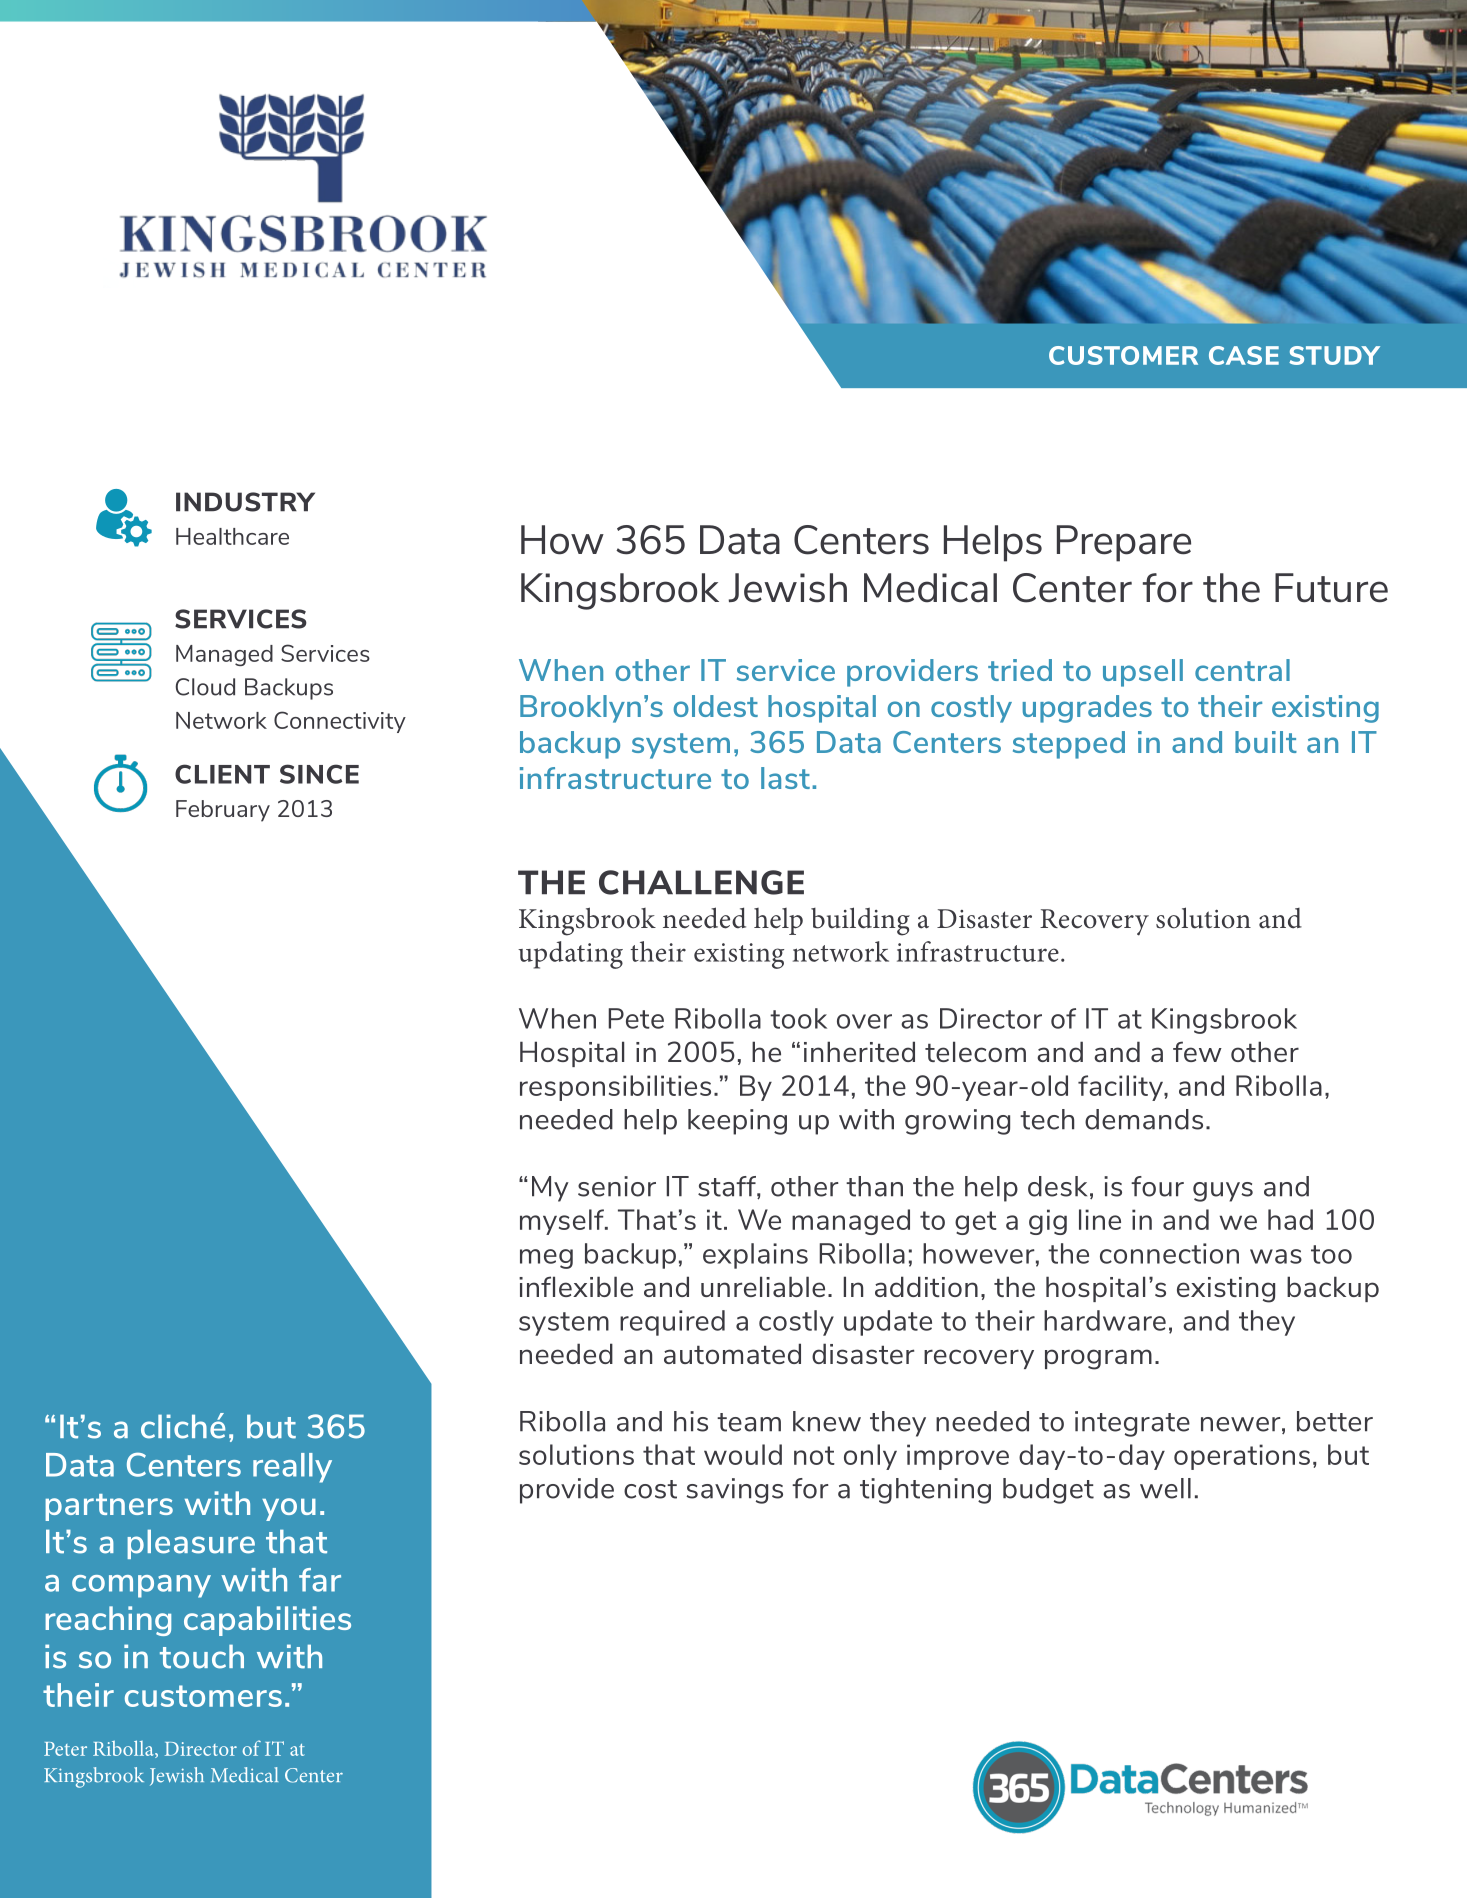 The width and height of the page is (1467, 1898). I want to click on few, so click(1197, 1051).
